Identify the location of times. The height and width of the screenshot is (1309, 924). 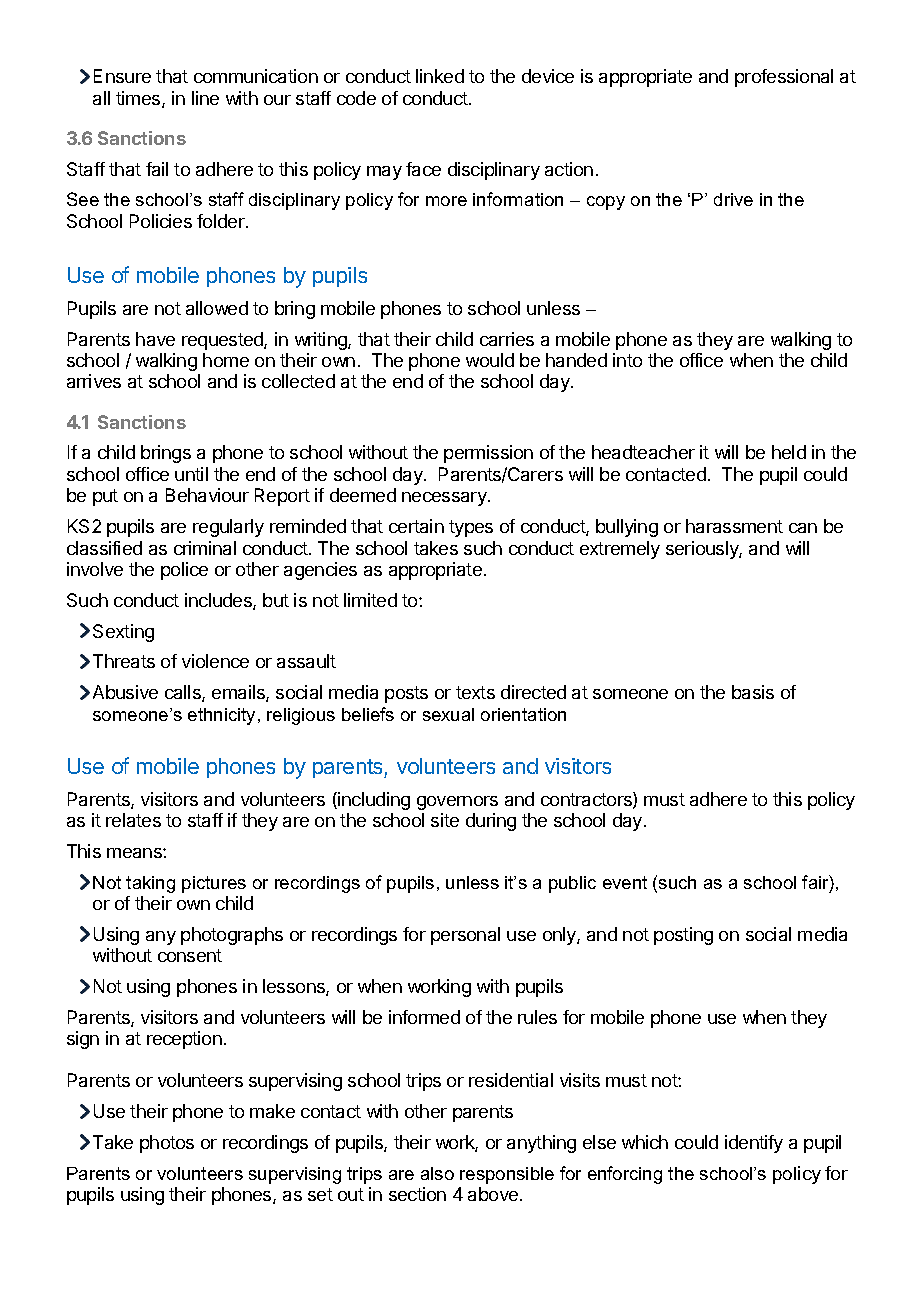
(139, 99).
